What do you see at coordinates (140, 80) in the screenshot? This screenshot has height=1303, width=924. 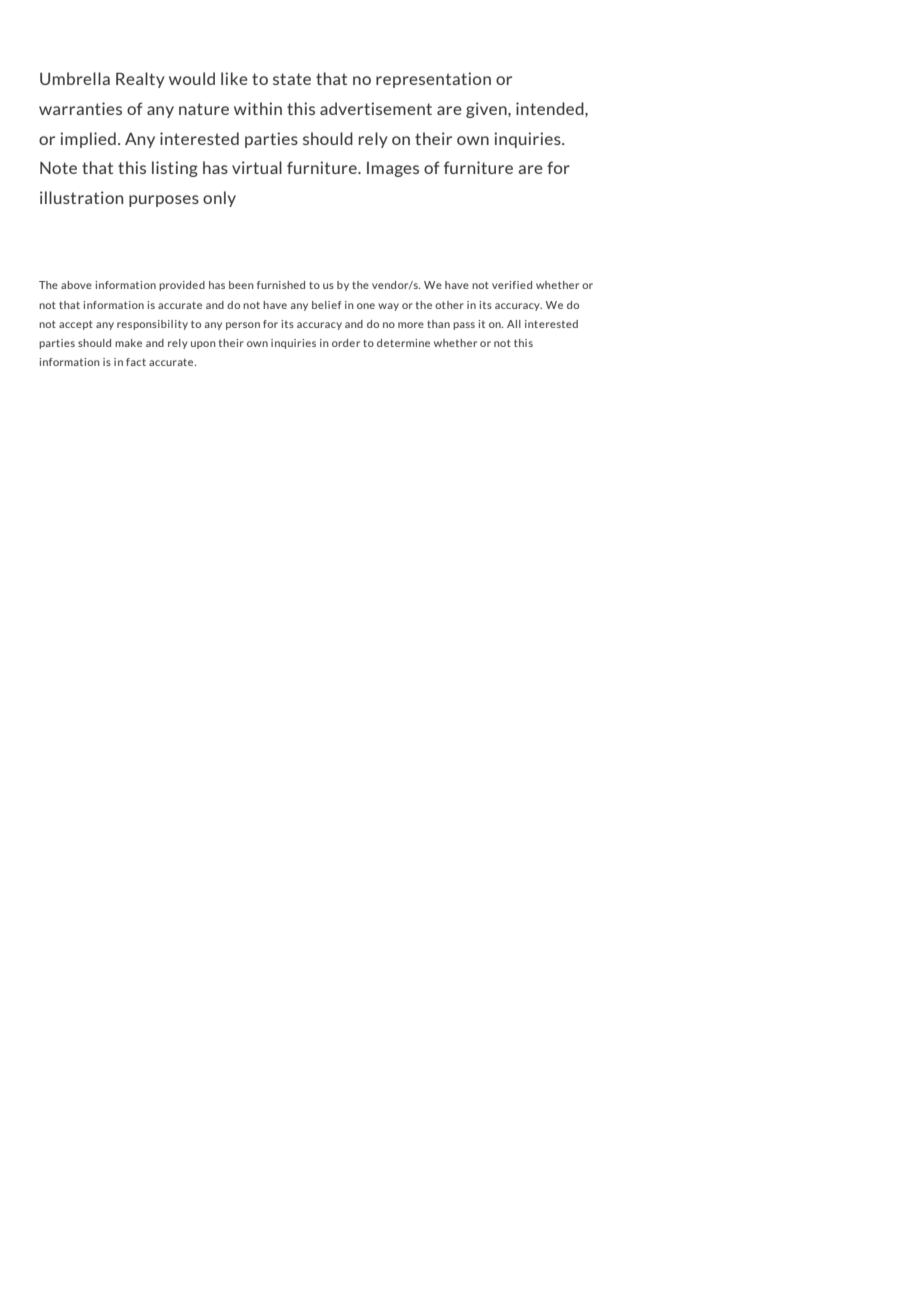 I see `Realty` at bounding box center [140, 80].
